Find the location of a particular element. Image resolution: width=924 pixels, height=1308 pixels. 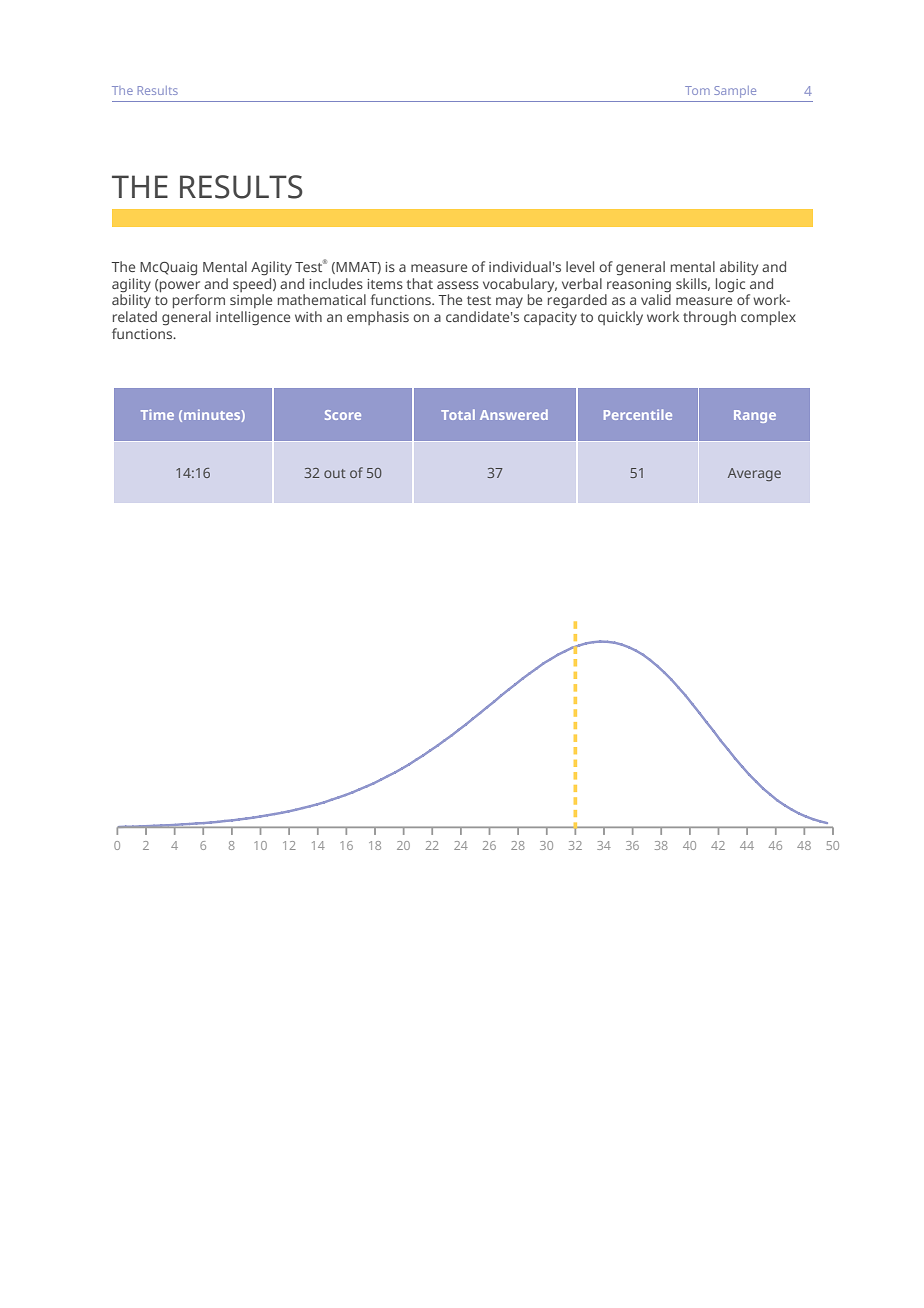

logic is located at coordinates (730, 285).
